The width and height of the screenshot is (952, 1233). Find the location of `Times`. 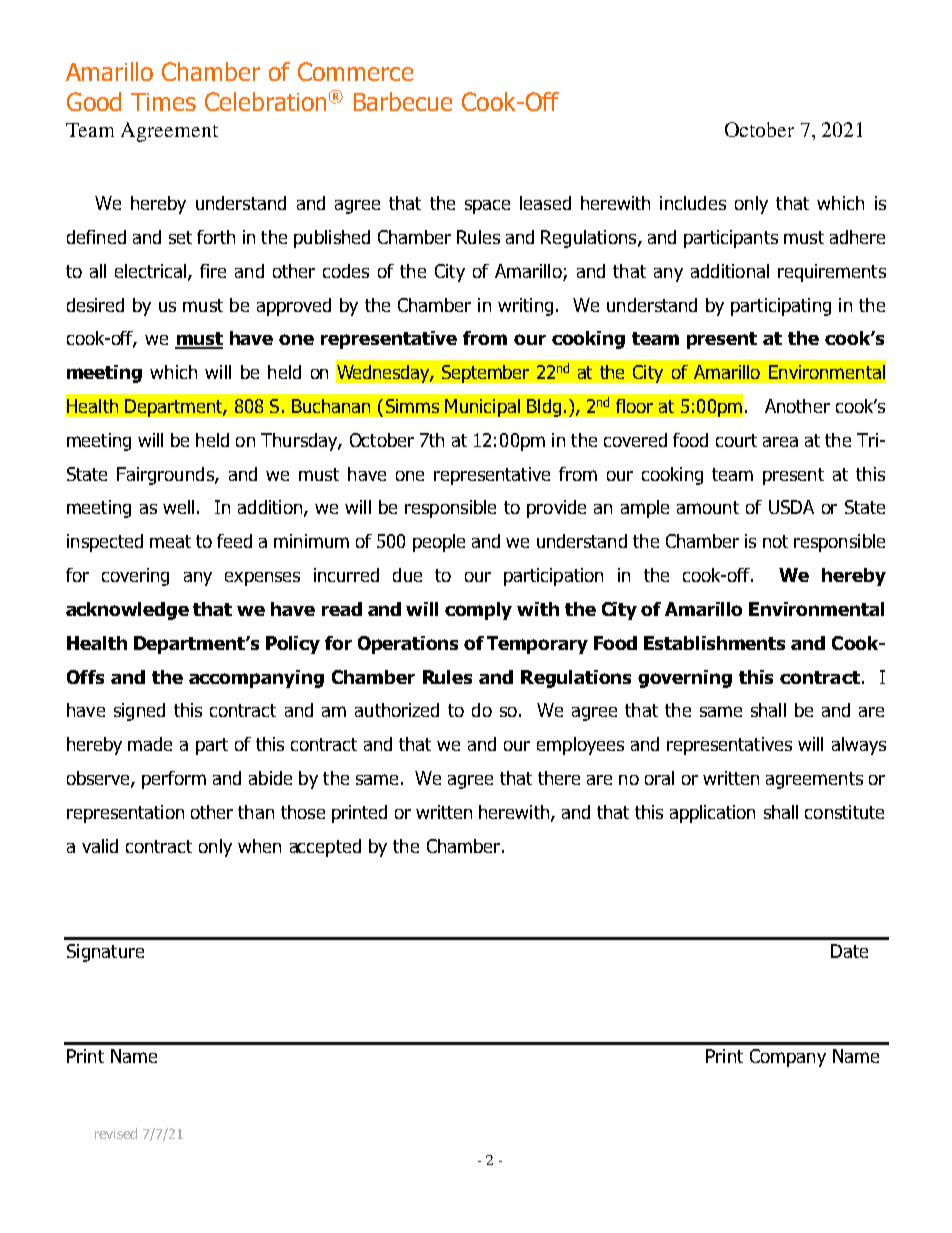

Times is located at coordinates (163, 102).
